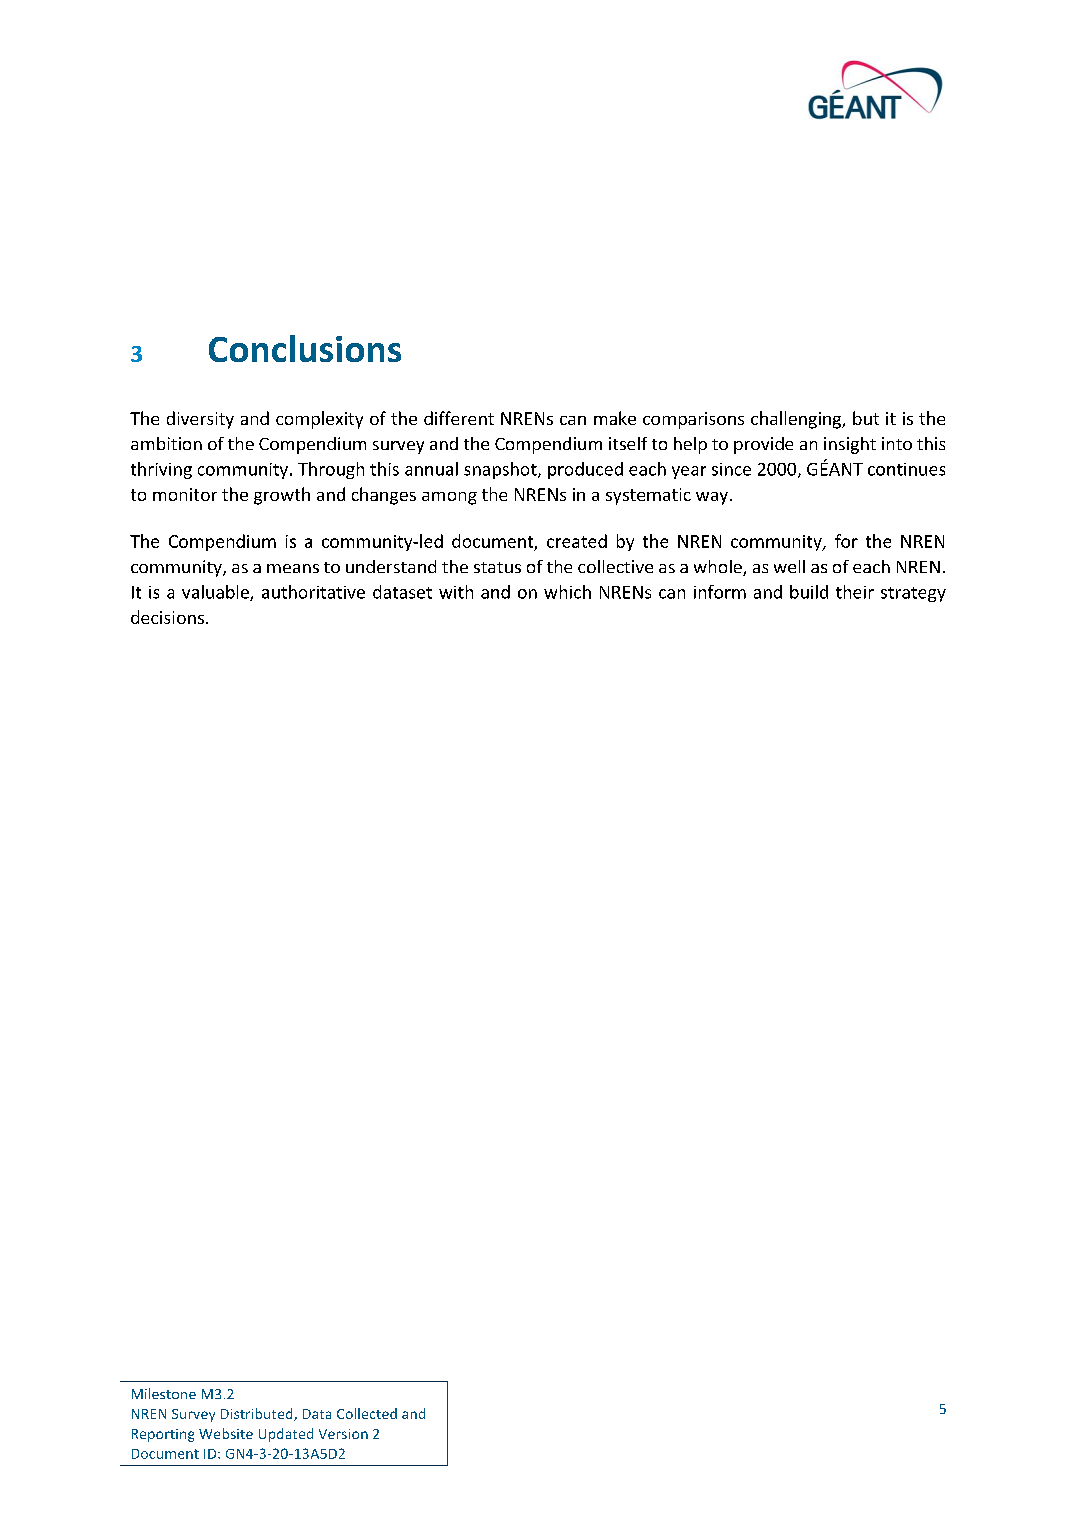 Image resolution: width=1076 pixels, height=1522 pixels. I want to click on Collected, so click(367, 1413).
